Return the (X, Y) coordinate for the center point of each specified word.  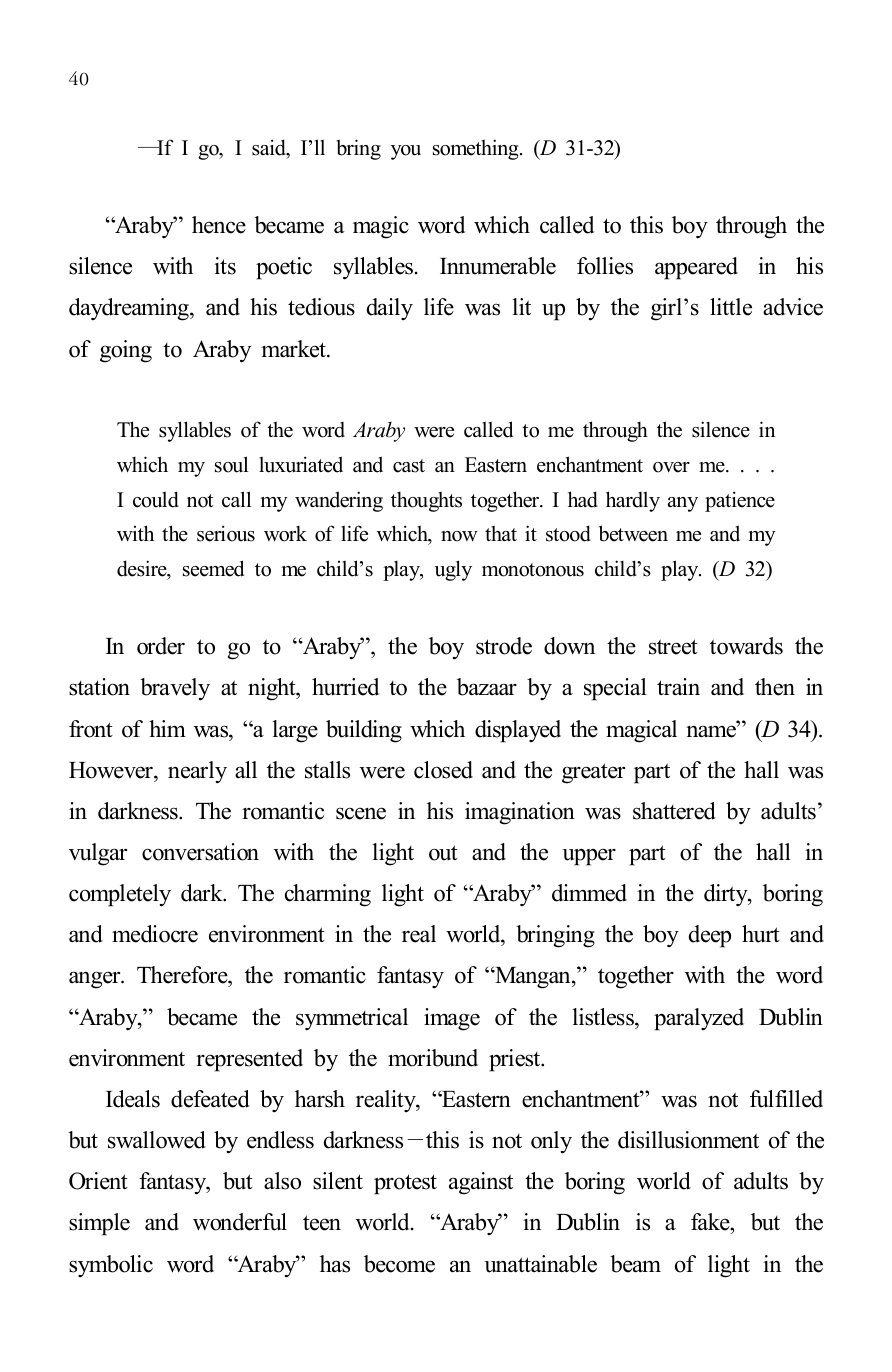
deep (710, 936)
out (443, 853)
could (156, 499)
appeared (696, 268)
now (459, 536)
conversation (200, 852)
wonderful (240, 1222)
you (406, 152)
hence (219, 225)
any (683, 504)
